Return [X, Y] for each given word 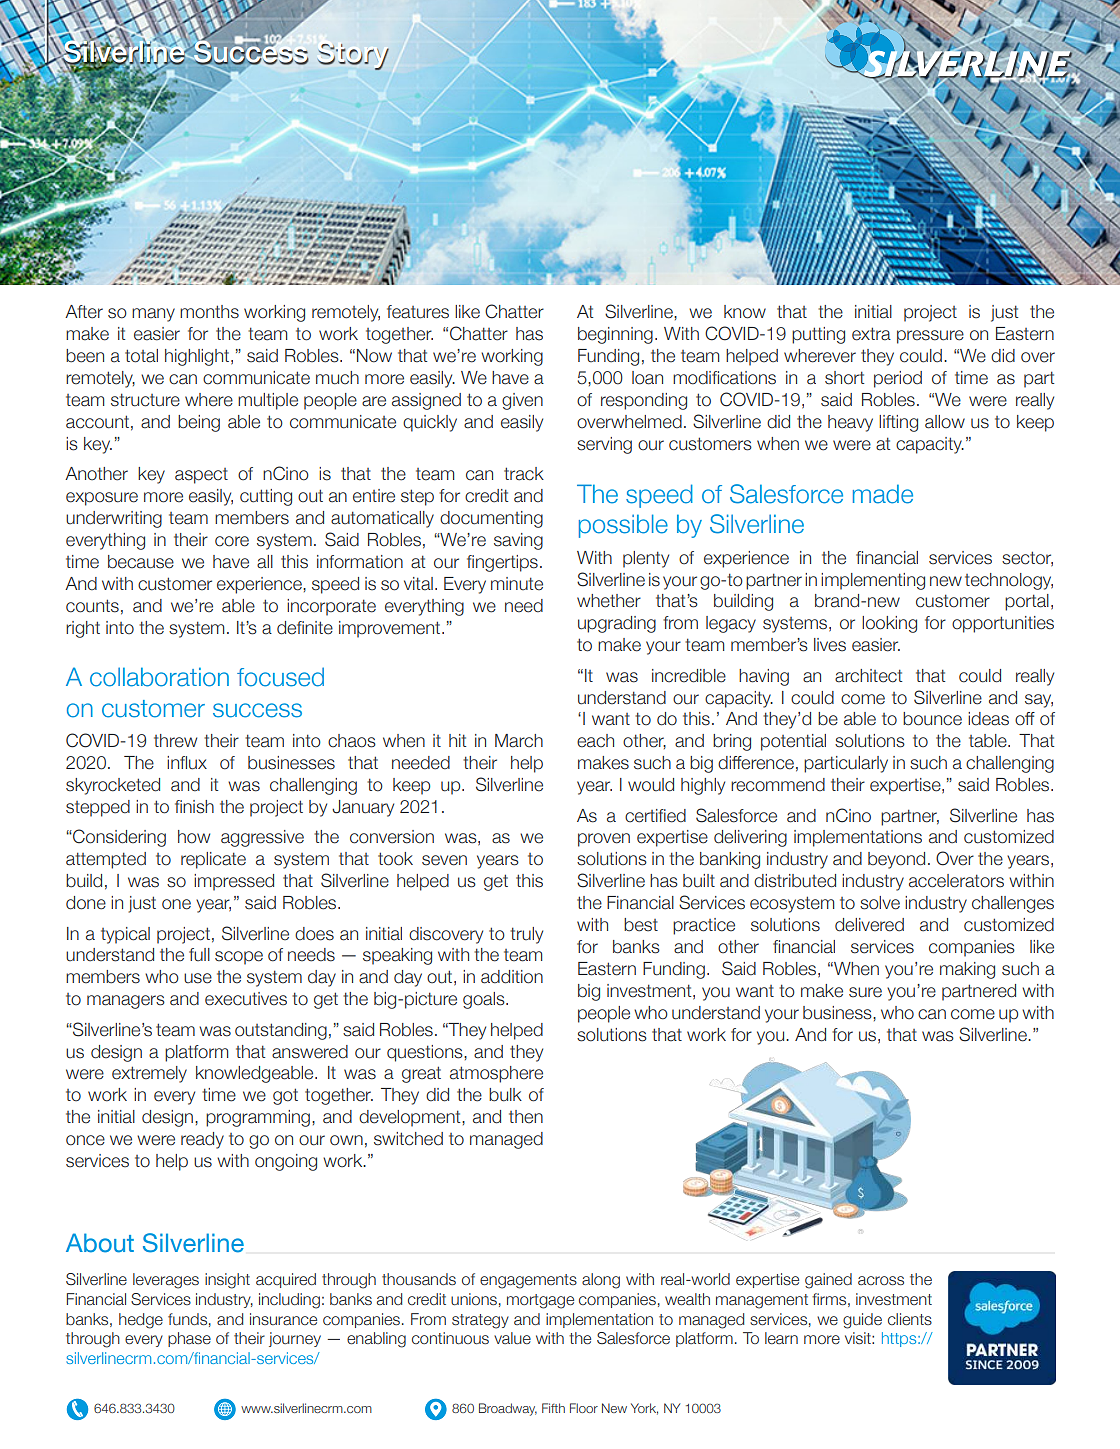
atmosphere [496, 1074]
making [967, 970]
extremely [149, 1074]
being [199, 423]
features [418, 312]
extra [871, 334]
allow [945, 422]
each [595, 741]
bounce [932, 719]
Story [353, 57]
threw [175, 741]
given [522, 401]
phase [189, 1339]
